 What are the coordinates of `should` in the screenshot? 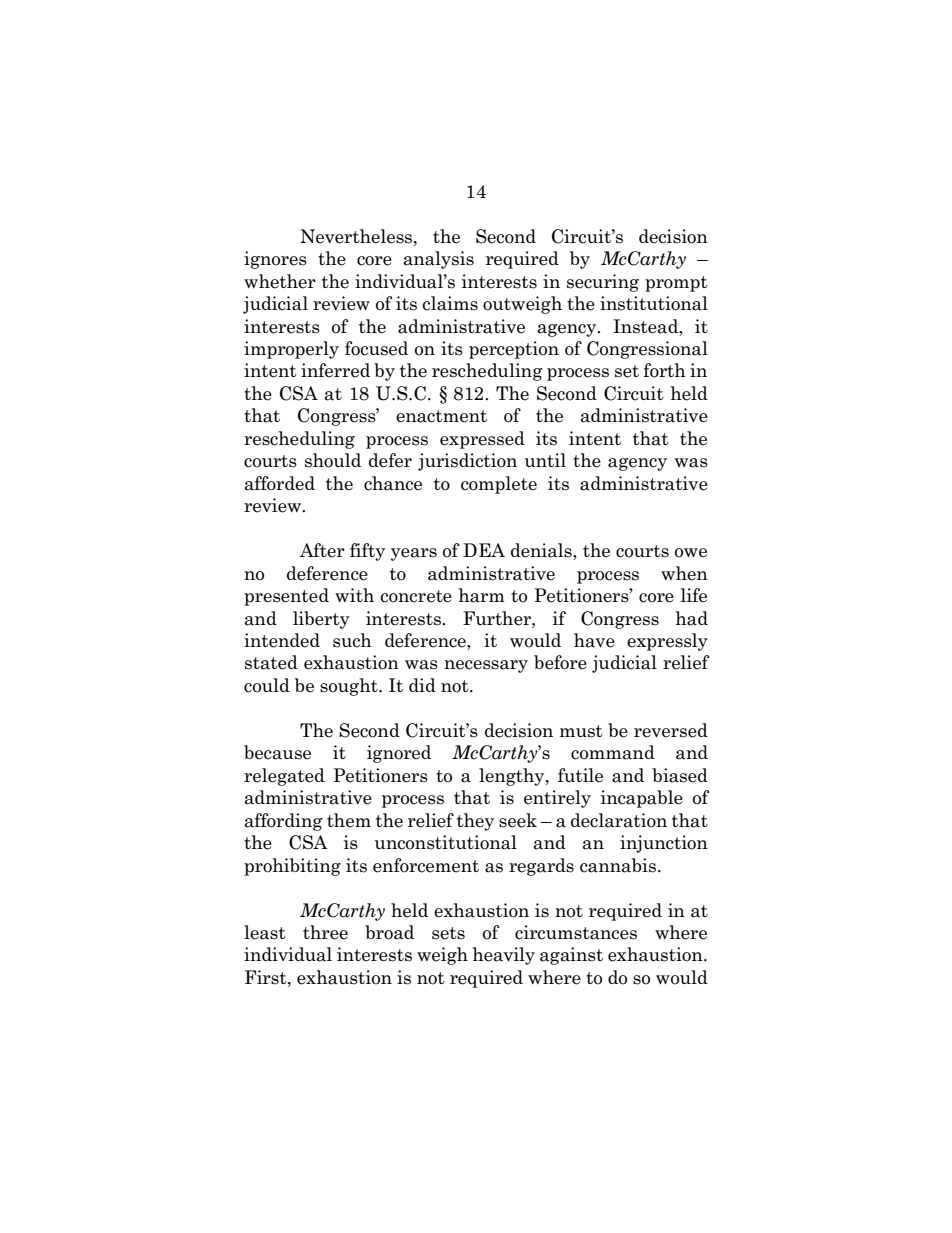 It's located at (333, 460).
